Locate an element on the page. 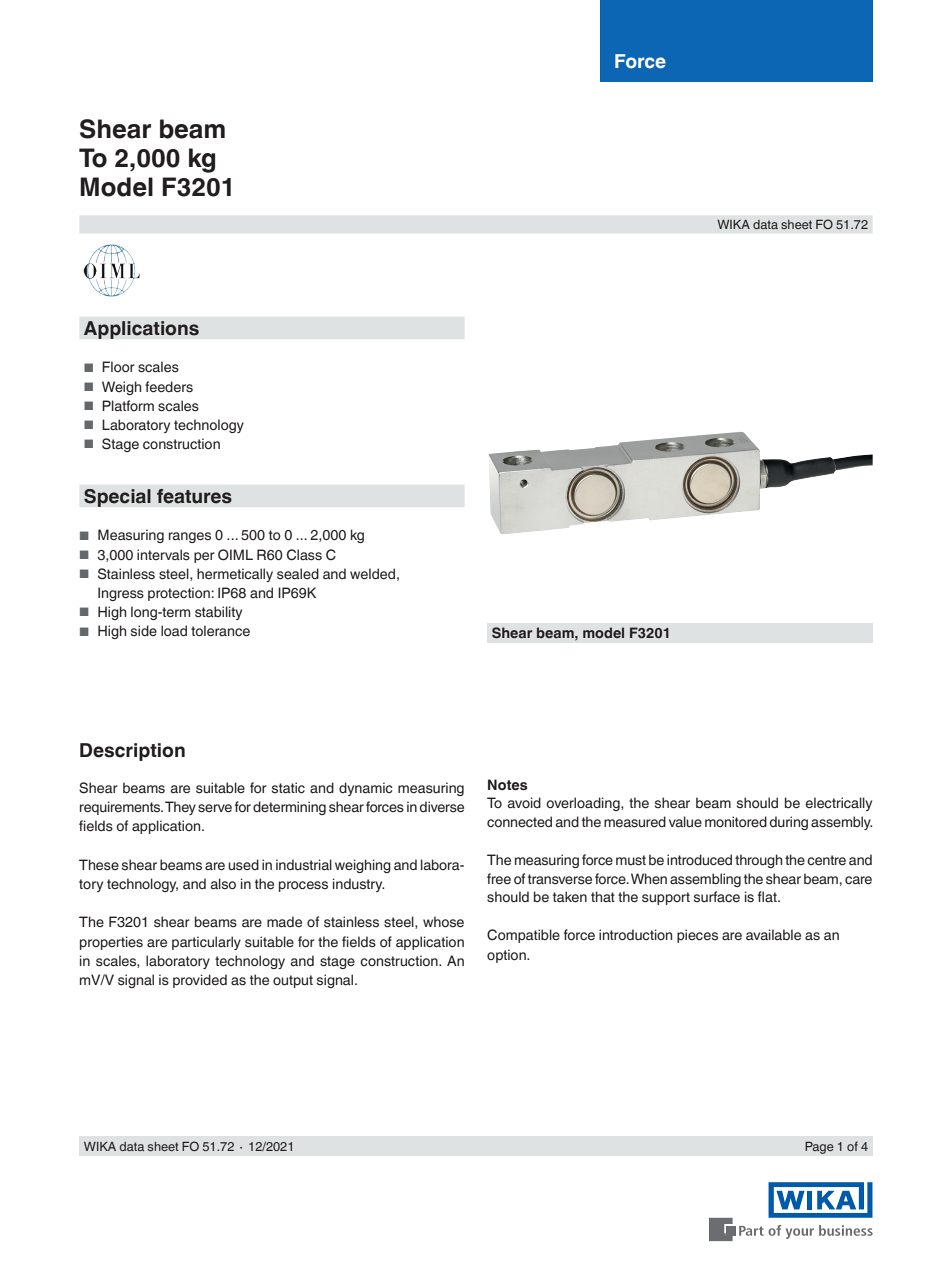 This image has width=952, height=1267. free is located at coordinates (499, 879).
